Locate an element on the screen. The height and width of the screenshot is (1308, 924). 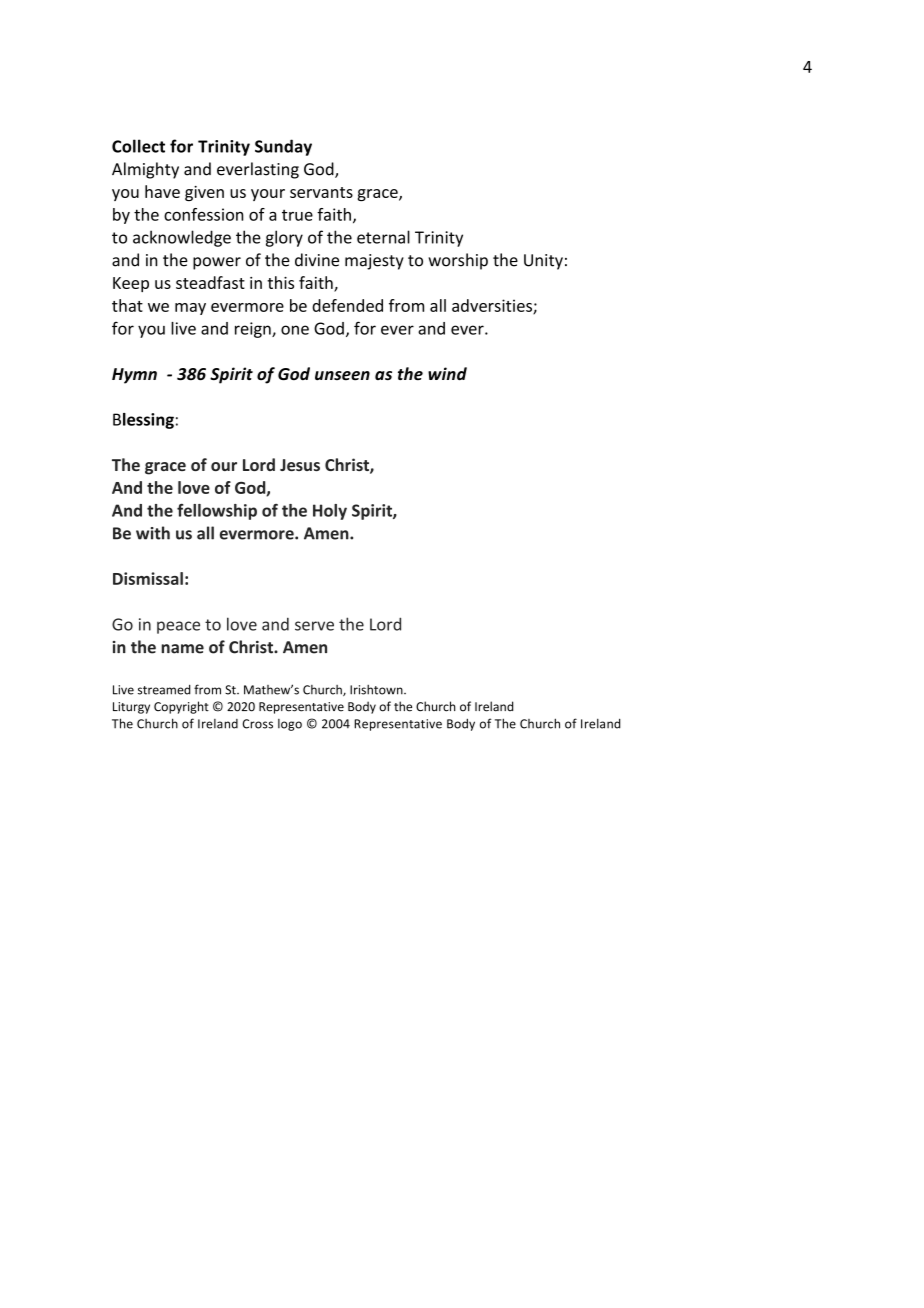
Holy is located at coordinates (330, 512).
